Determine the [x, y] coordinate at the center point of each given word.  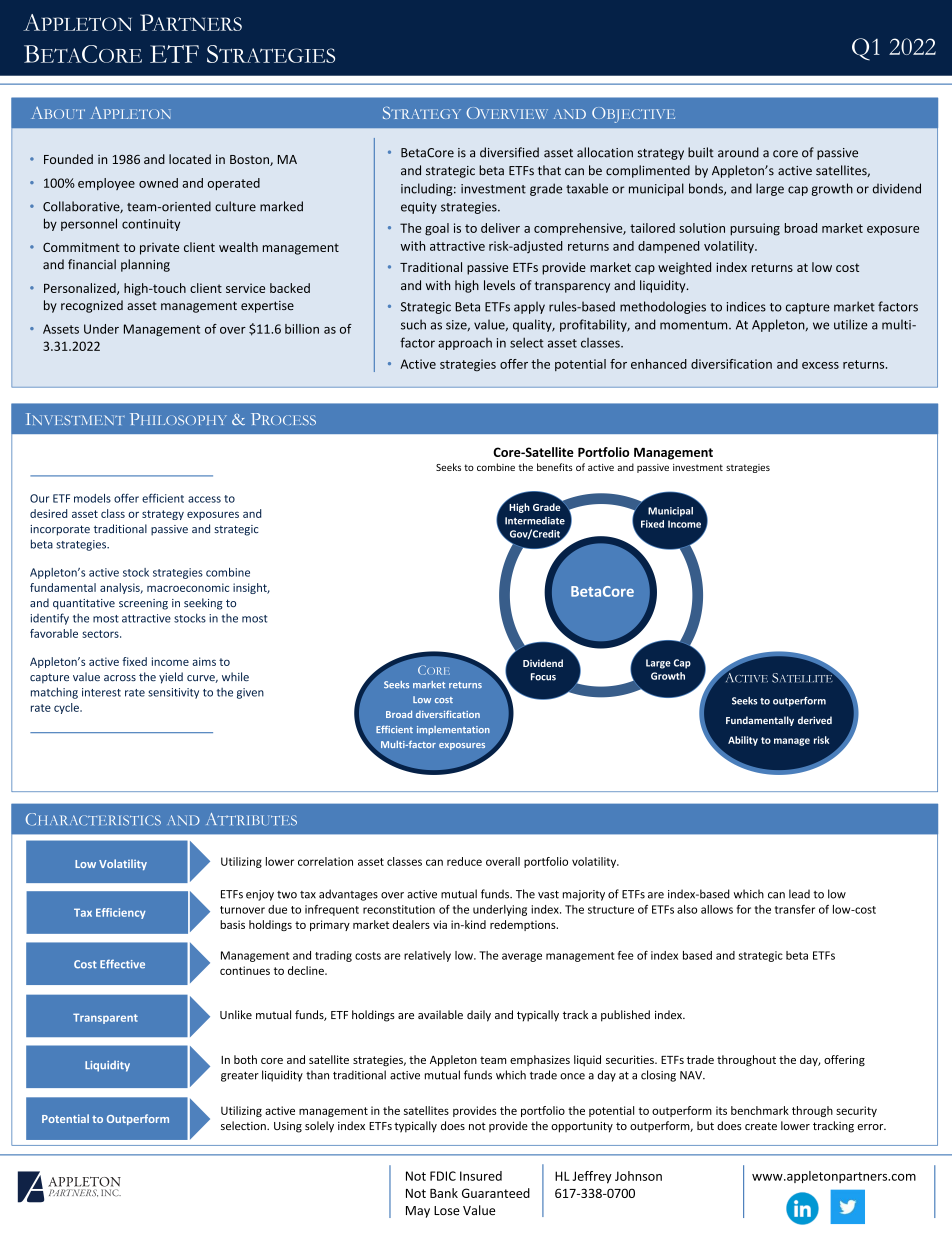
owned [158, 183]
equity [419, 208]
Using [288, 1127]
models [92, 498]
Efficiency [121, 913]
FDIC [443, 1176]
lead [799, 894]
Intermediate [535, 521]
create [761, 1126]
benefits [555, 467]
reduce [464, 861]
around [738, 152]
